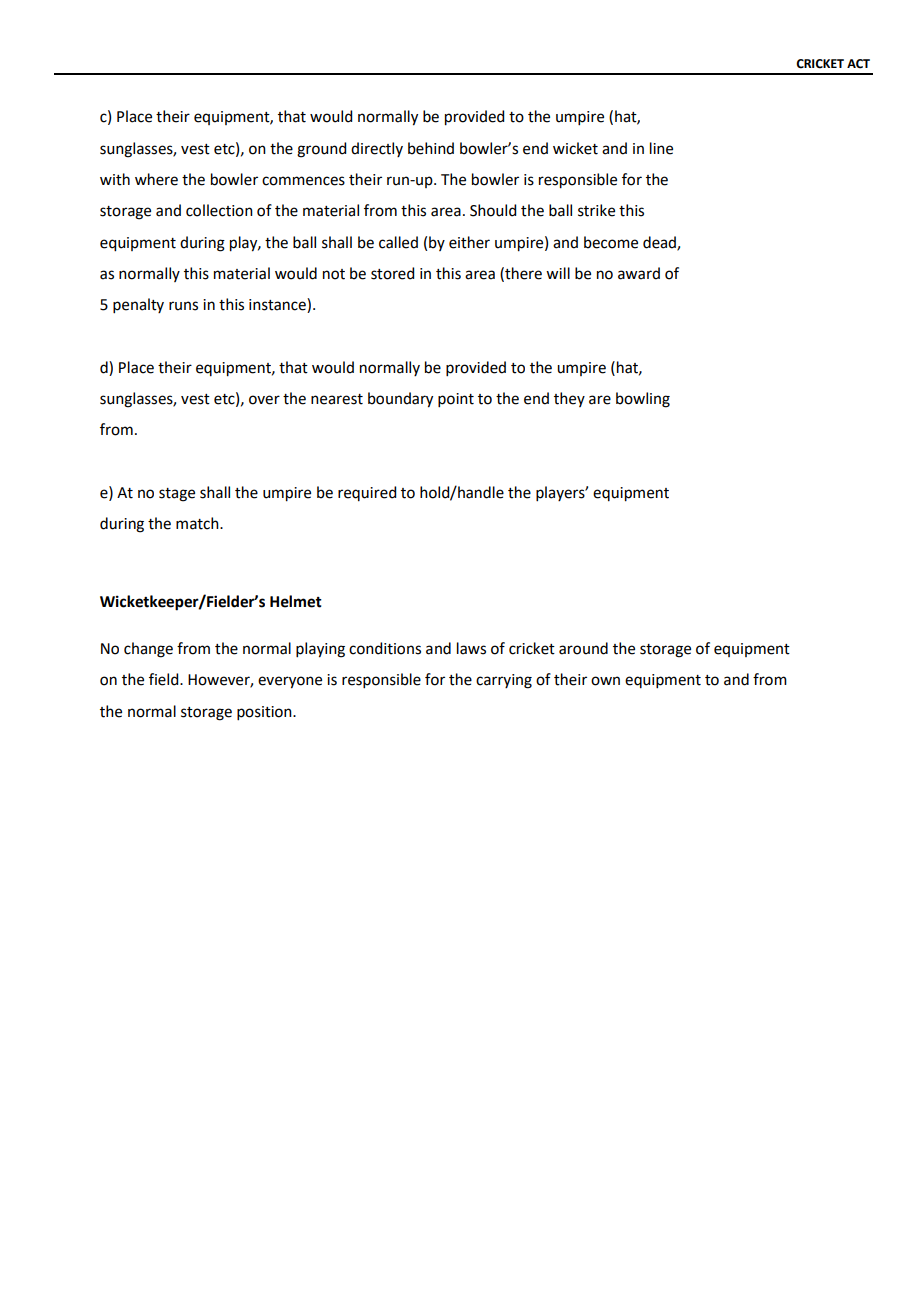  Describe the element at coordinates (558, 273) in the page. I see `will` at that location.
